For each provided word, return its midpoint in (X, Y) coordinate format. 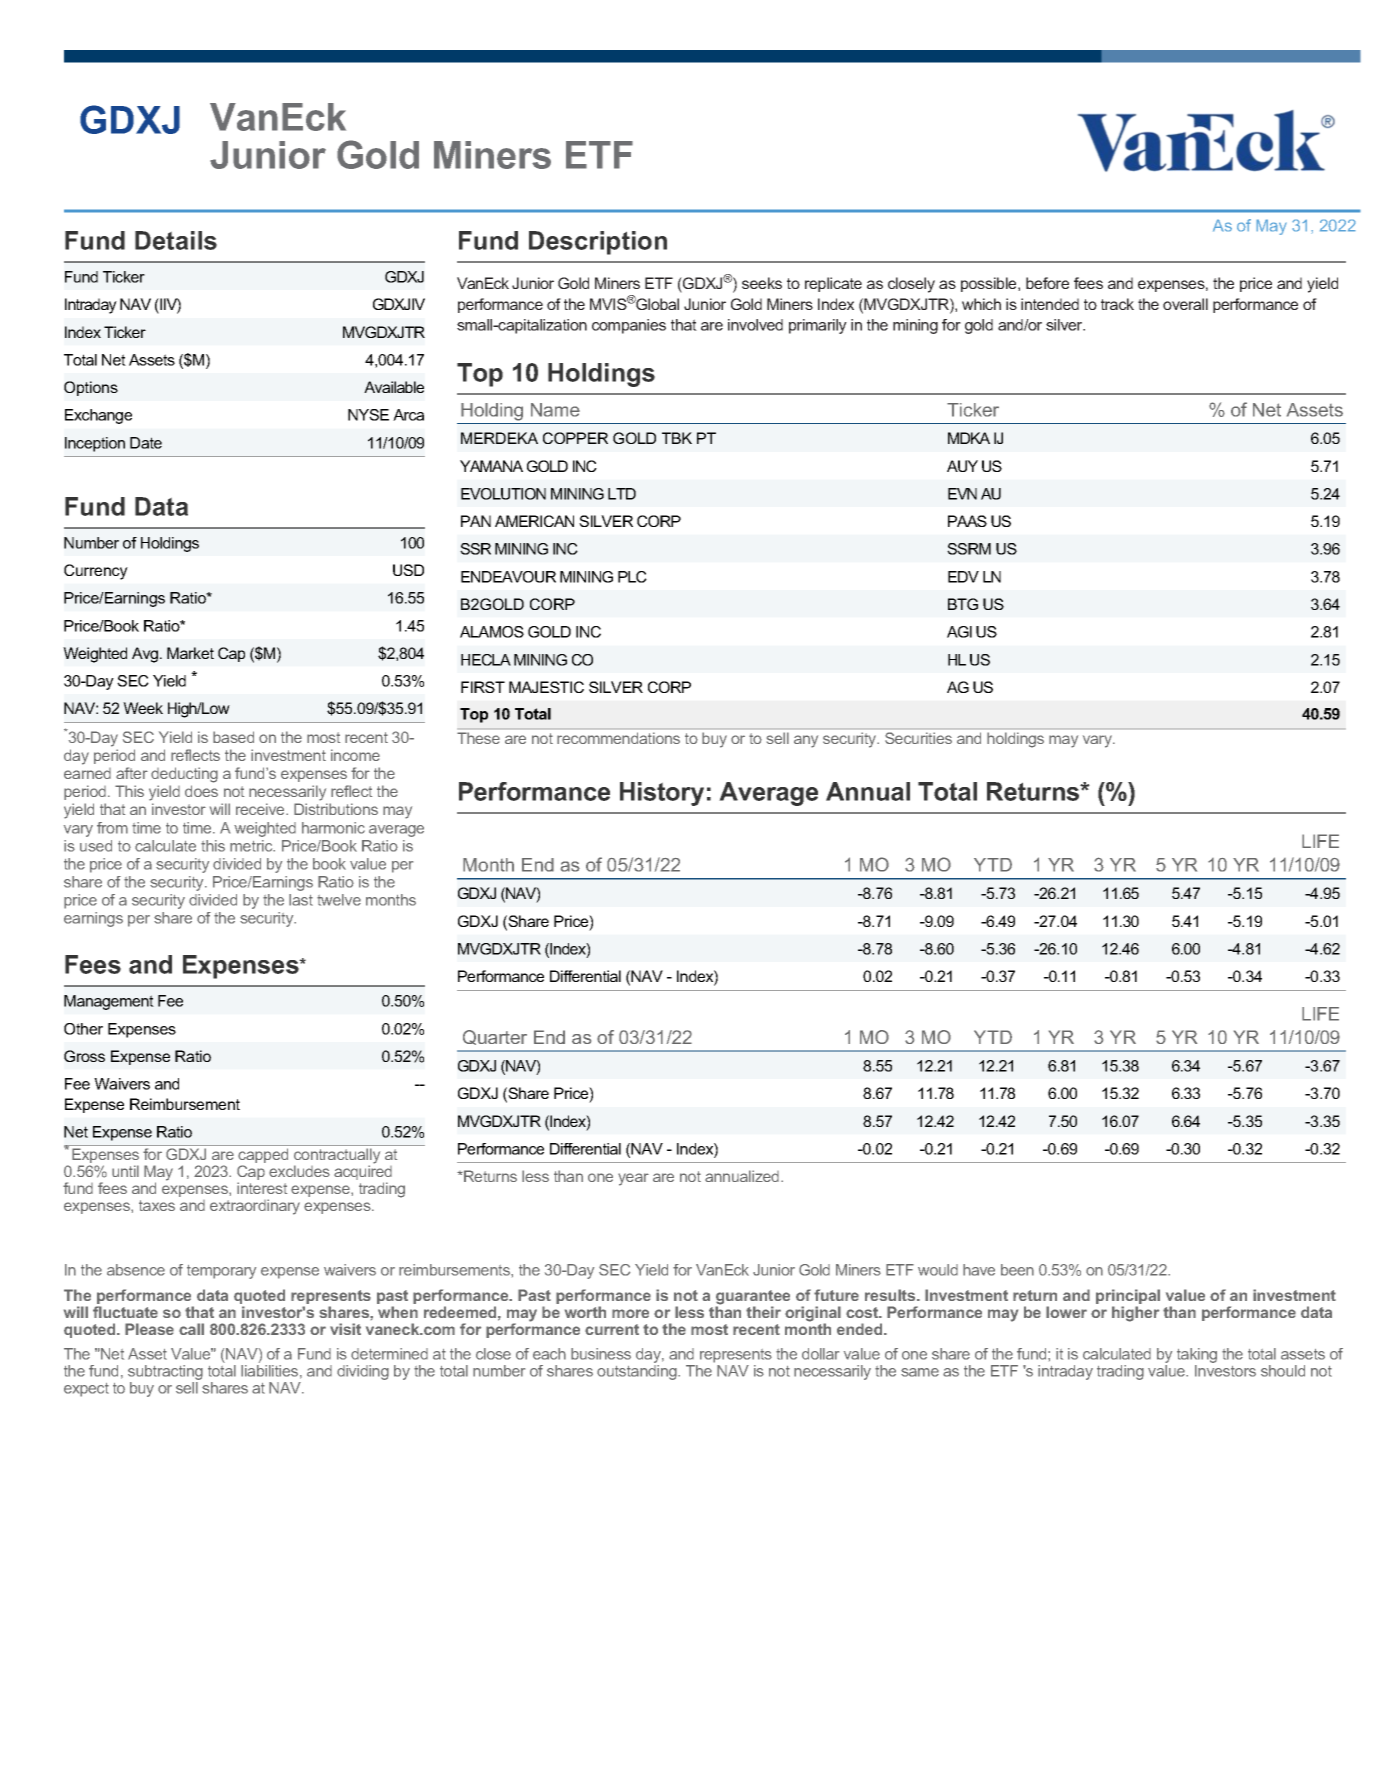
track (1117, 304)
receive (261, 809)
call (191, 1329)
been (1017, 1270)
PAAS (967, 521)
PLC (632, 577)
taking (1197, 1357)
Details (176, 240)
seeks (762, 283)
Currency (96, 572)
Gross (84, 1056)
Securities (918, 738)
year (633, 1179)
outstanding (638, 1372)
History (662, 794)
